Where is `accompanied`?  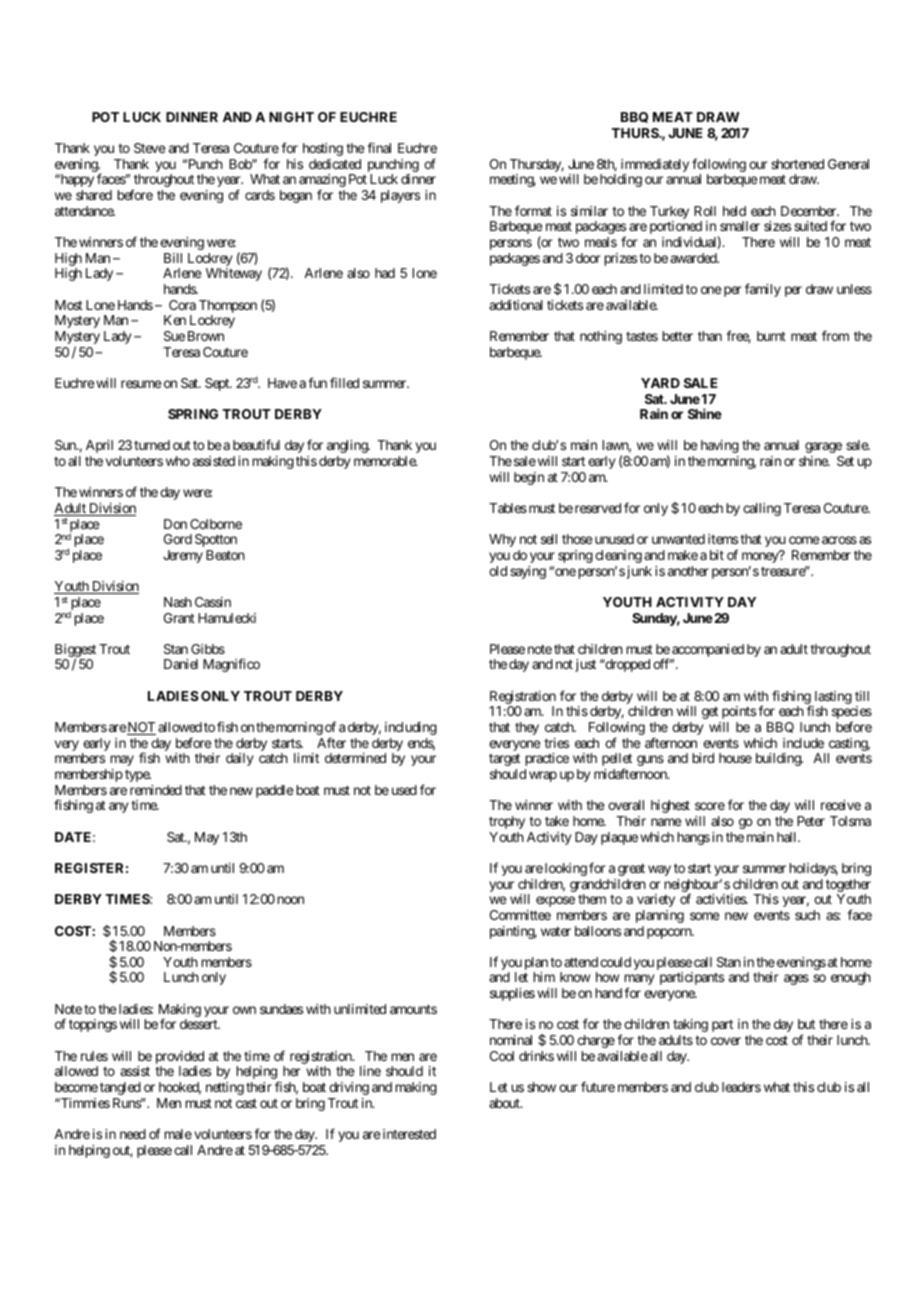 accompanied is located at coordinates (707, 652).
